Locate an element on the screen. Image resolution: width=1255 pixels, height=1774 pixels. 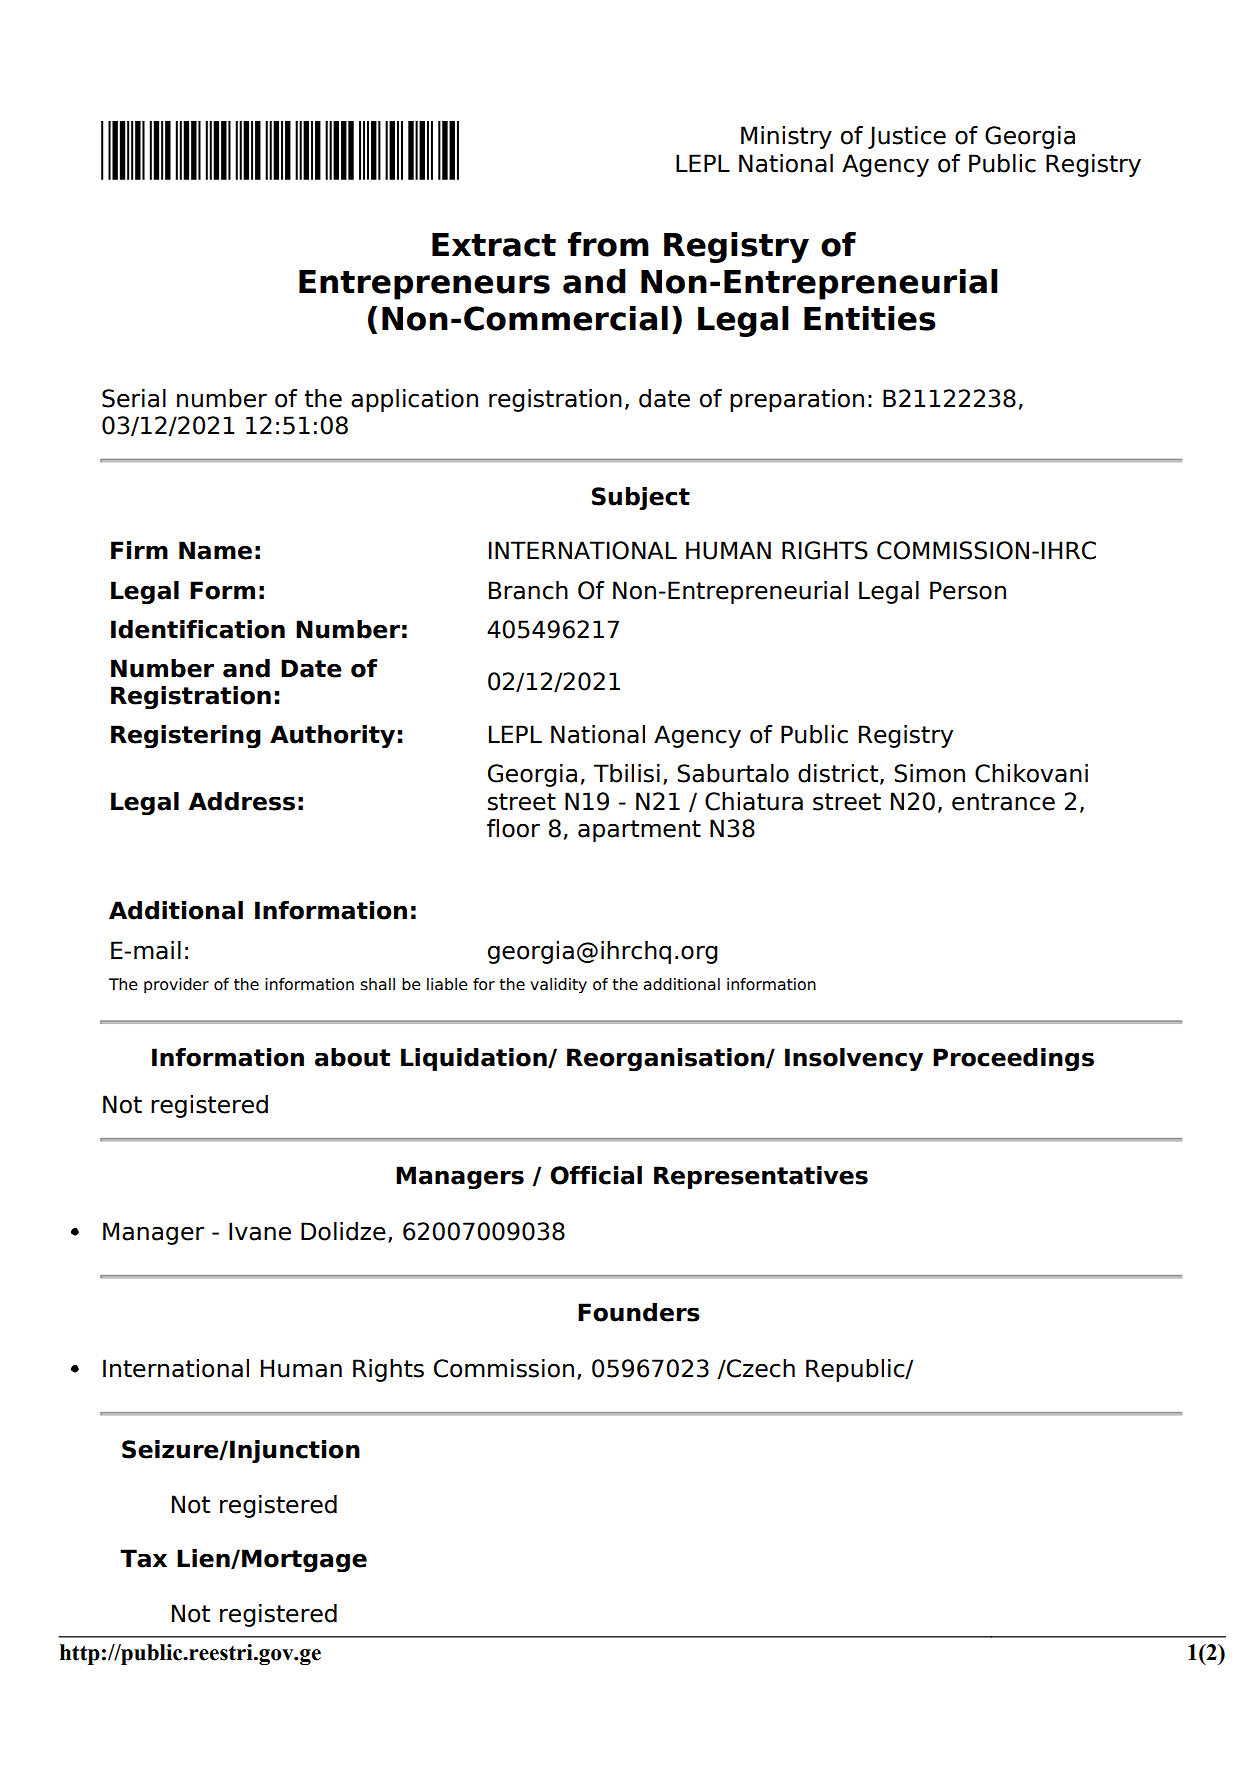
Justice is located at coordinates (907, 137).
